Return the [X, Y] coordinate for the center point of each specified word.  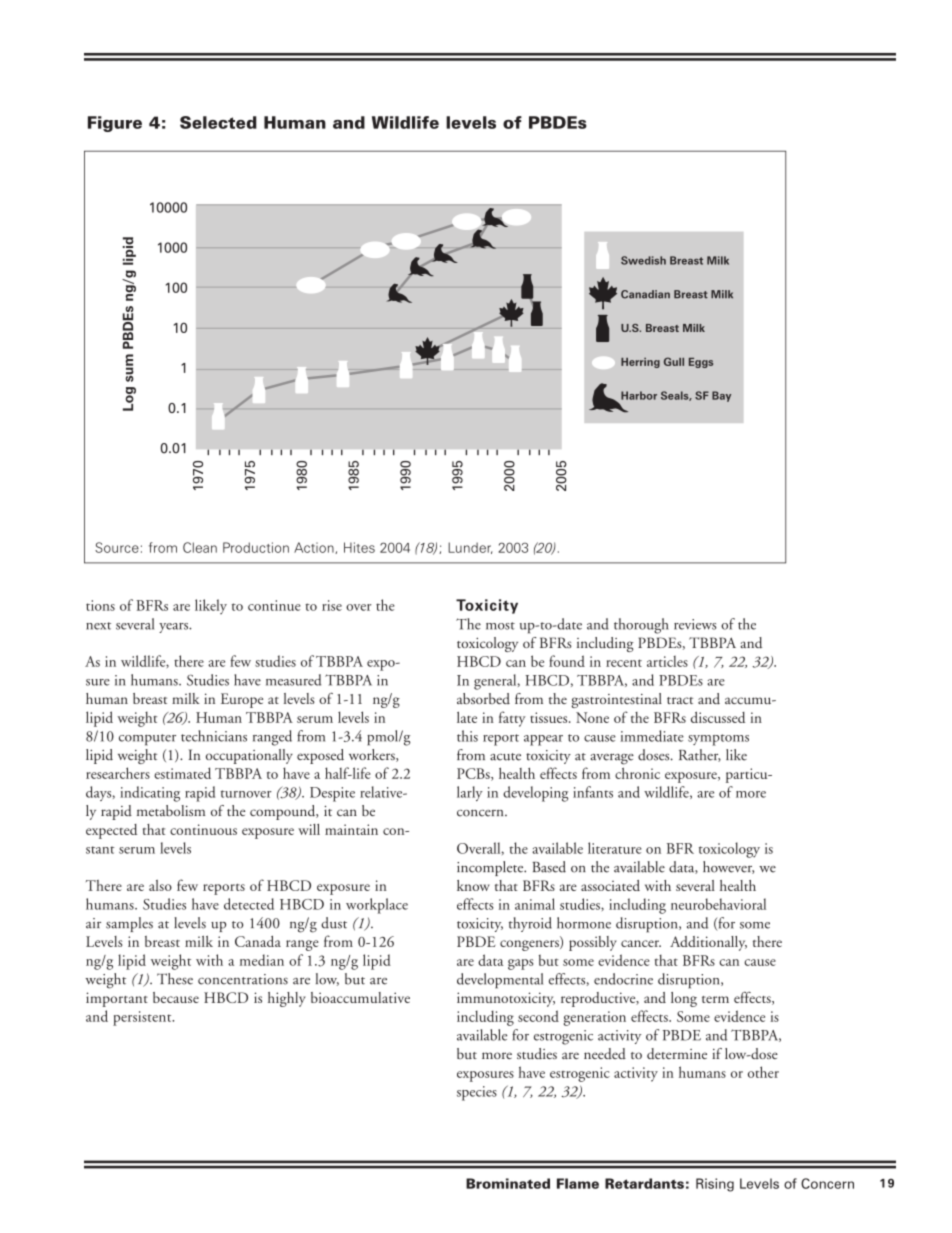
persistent [143, 1018]
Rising [715, 1185]
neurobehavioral [718, 904]
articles [667, 661]
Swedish [643, 260]
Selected [218, 122]
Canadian [645, 294]
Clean [200, 547]
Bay [721, 396]
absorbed [483, 698]
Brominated [508, 1183]
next [98, 626]
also [160, 885]
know [473, 885]
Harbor [639, 395]
